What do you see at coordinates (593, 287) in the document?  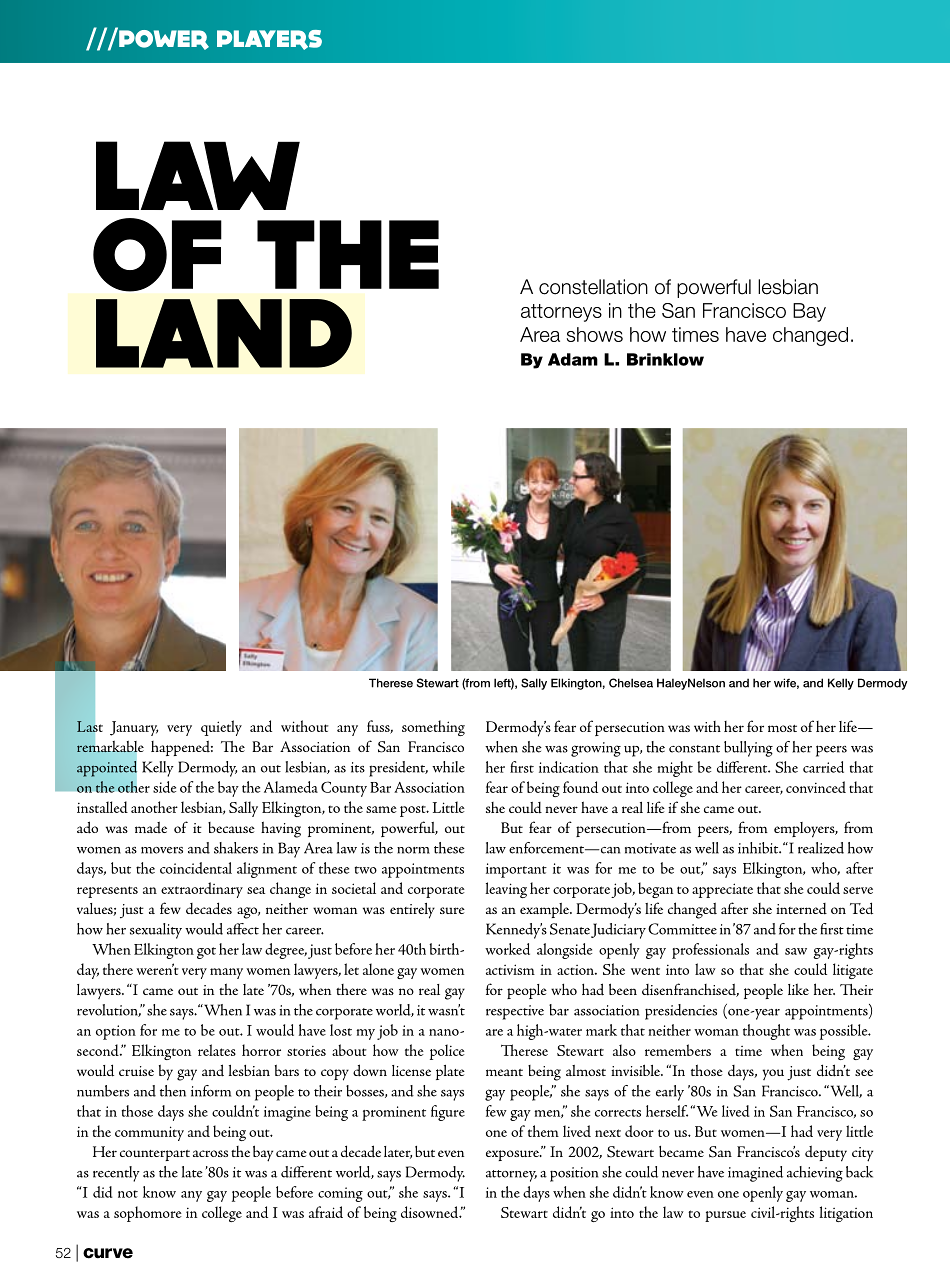 I see `constellation` at bounding box center [593, 287].
